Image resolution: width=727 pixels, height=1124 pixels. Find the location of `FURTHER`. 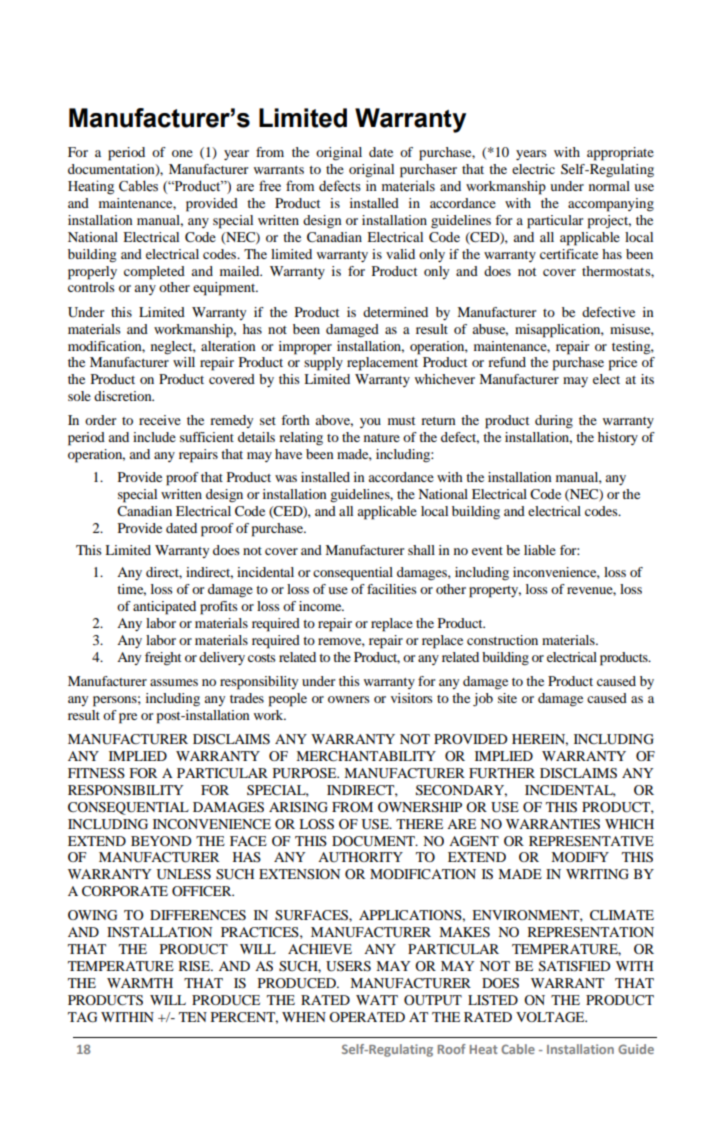

FURTHER is located at coordinates (502, 773).
